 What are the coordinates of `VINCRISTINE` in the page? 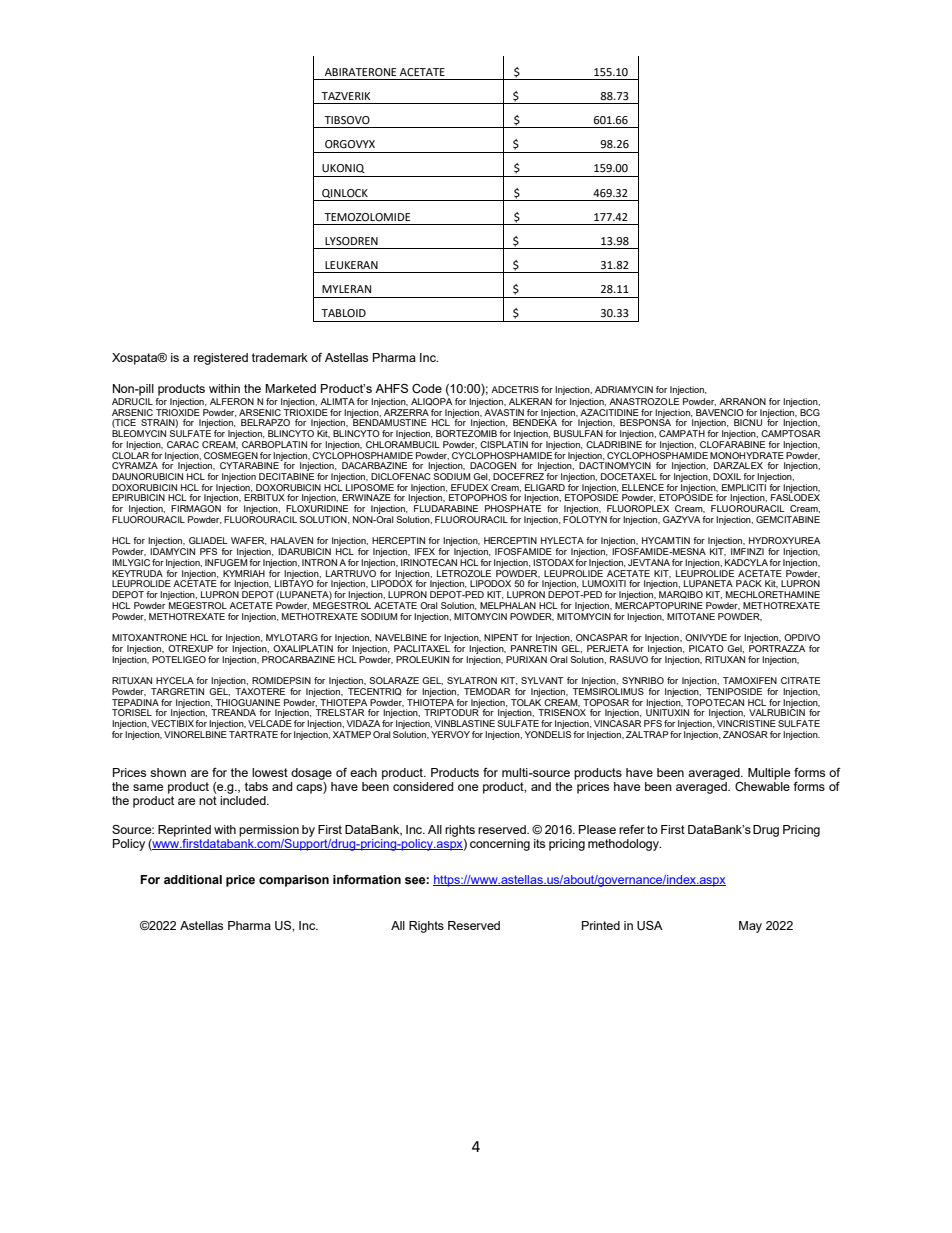 It's located at (746, 723).
